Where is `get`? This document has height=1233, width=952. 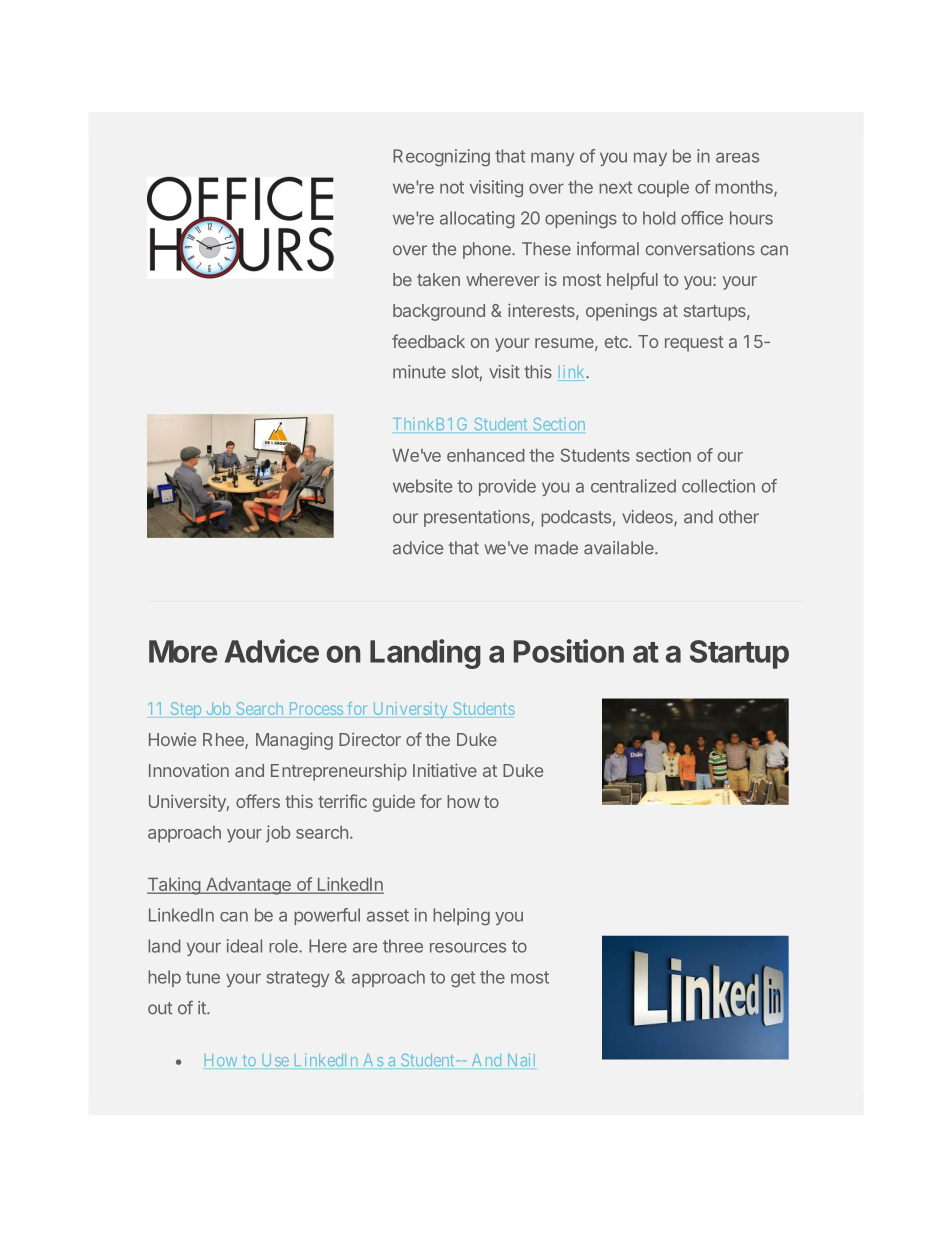
get is located at coordinates (463, 979).
